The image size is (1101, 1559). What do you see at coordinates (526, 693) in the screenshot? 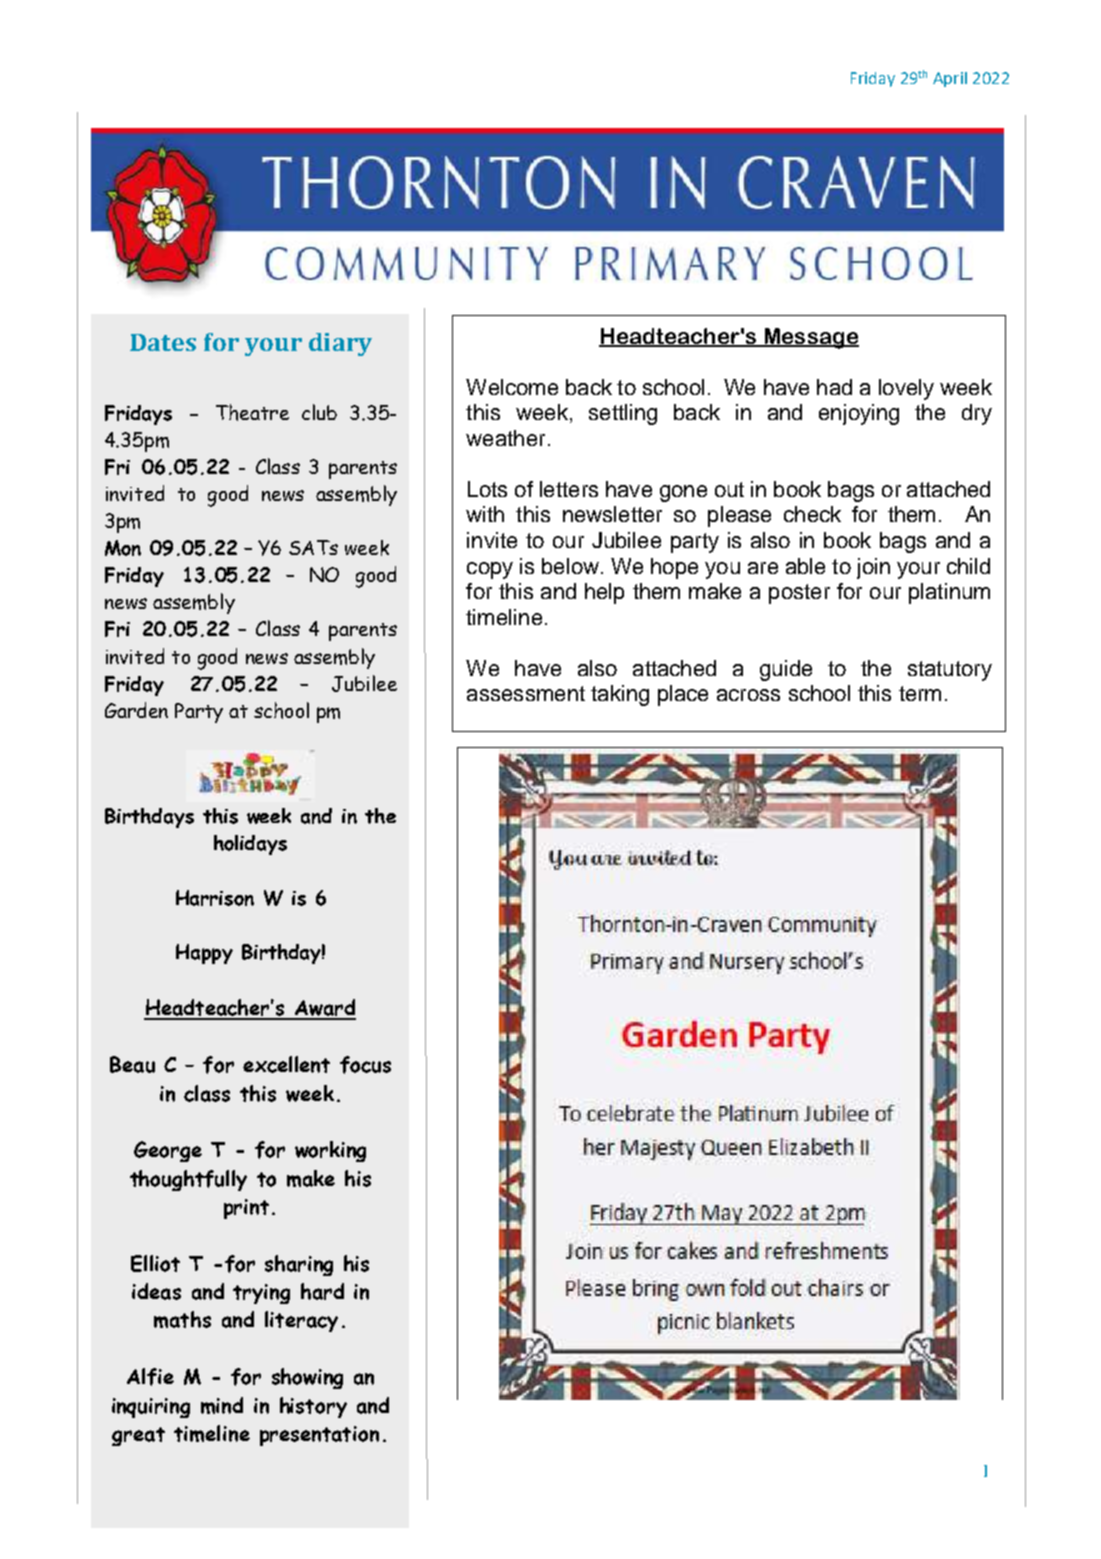
I see `assessment` at bounding box center [526, 693].
